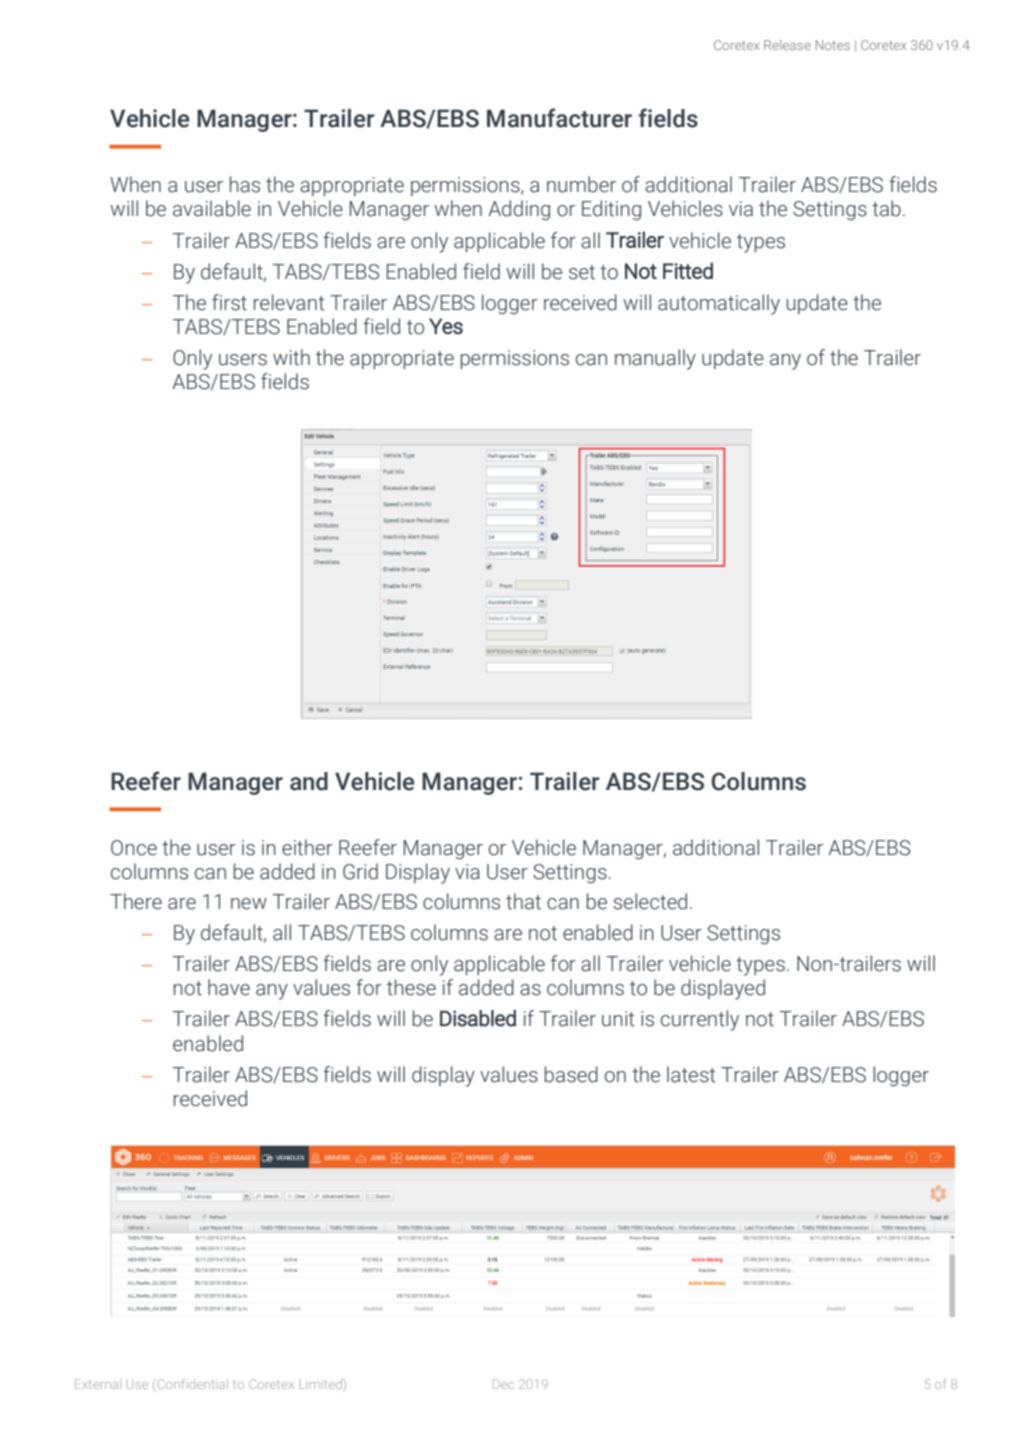  What do you see at coordinates (523, 901) in the screenshot?
I see `that` at bounding box center [523, 901].
